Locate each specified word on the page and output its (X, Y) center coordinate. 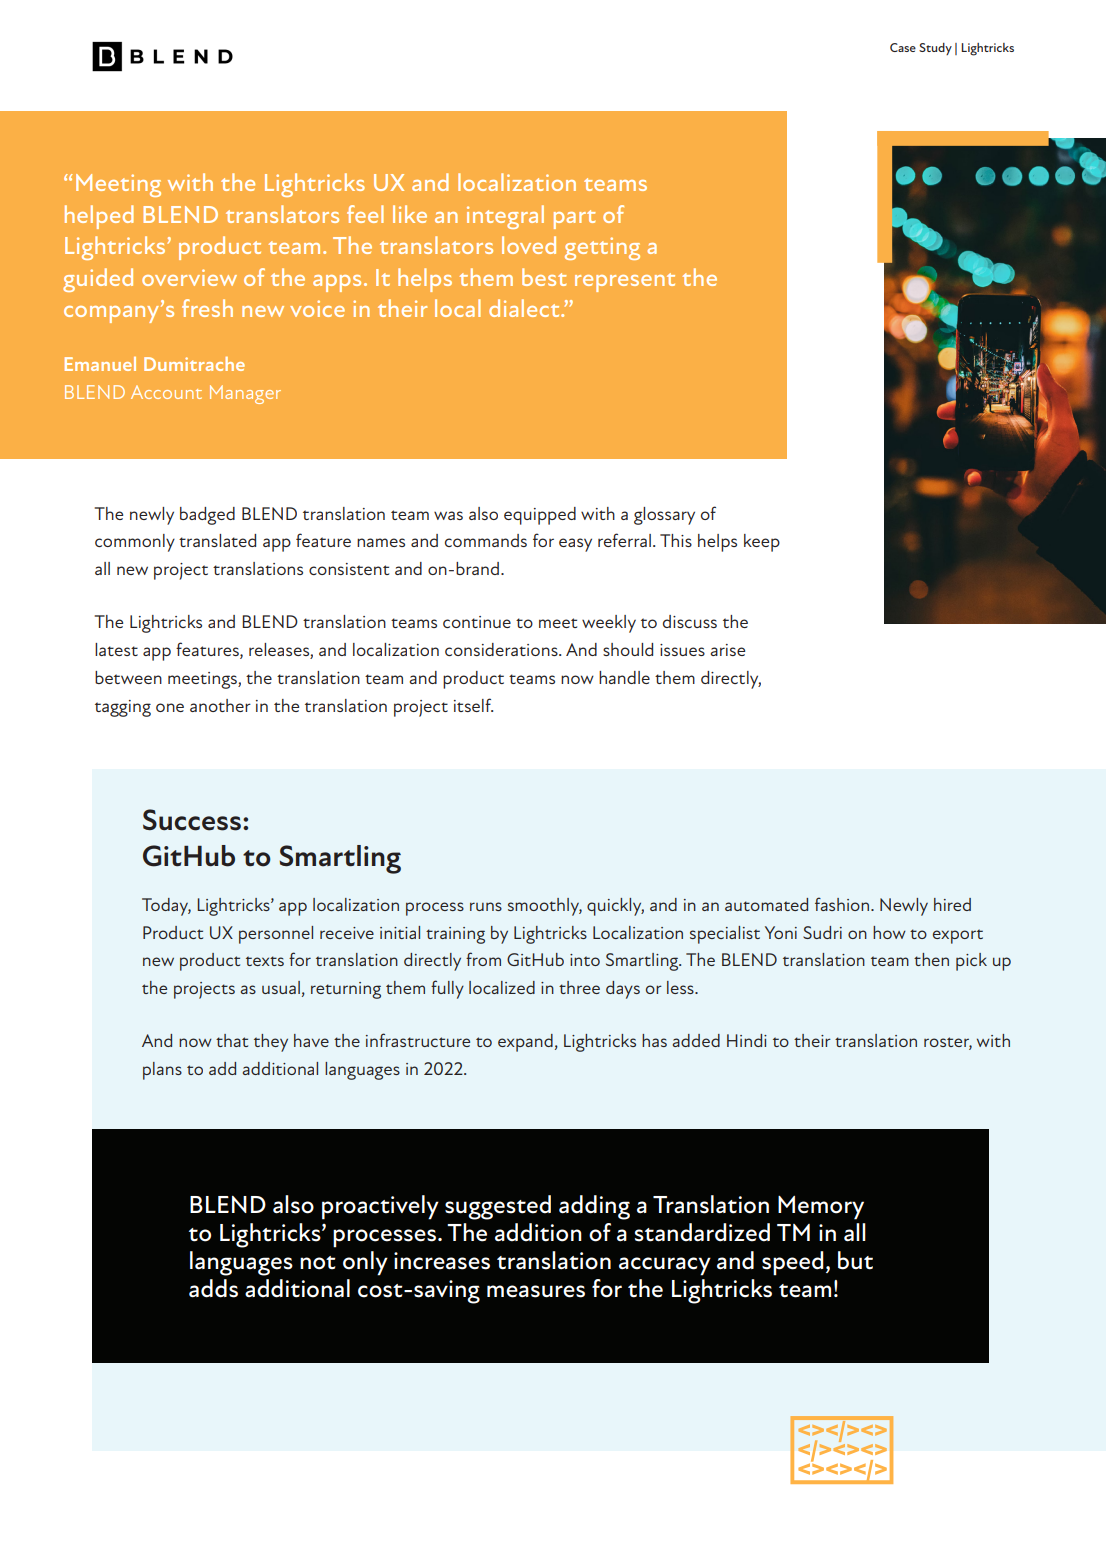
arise (727, 650)
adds (213, 1288)
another (220, 705)
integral (505, 217)
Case (903, 47)
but (855, 1260)
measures (536, 1291)
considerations (502, 649)
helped (99, 217)
